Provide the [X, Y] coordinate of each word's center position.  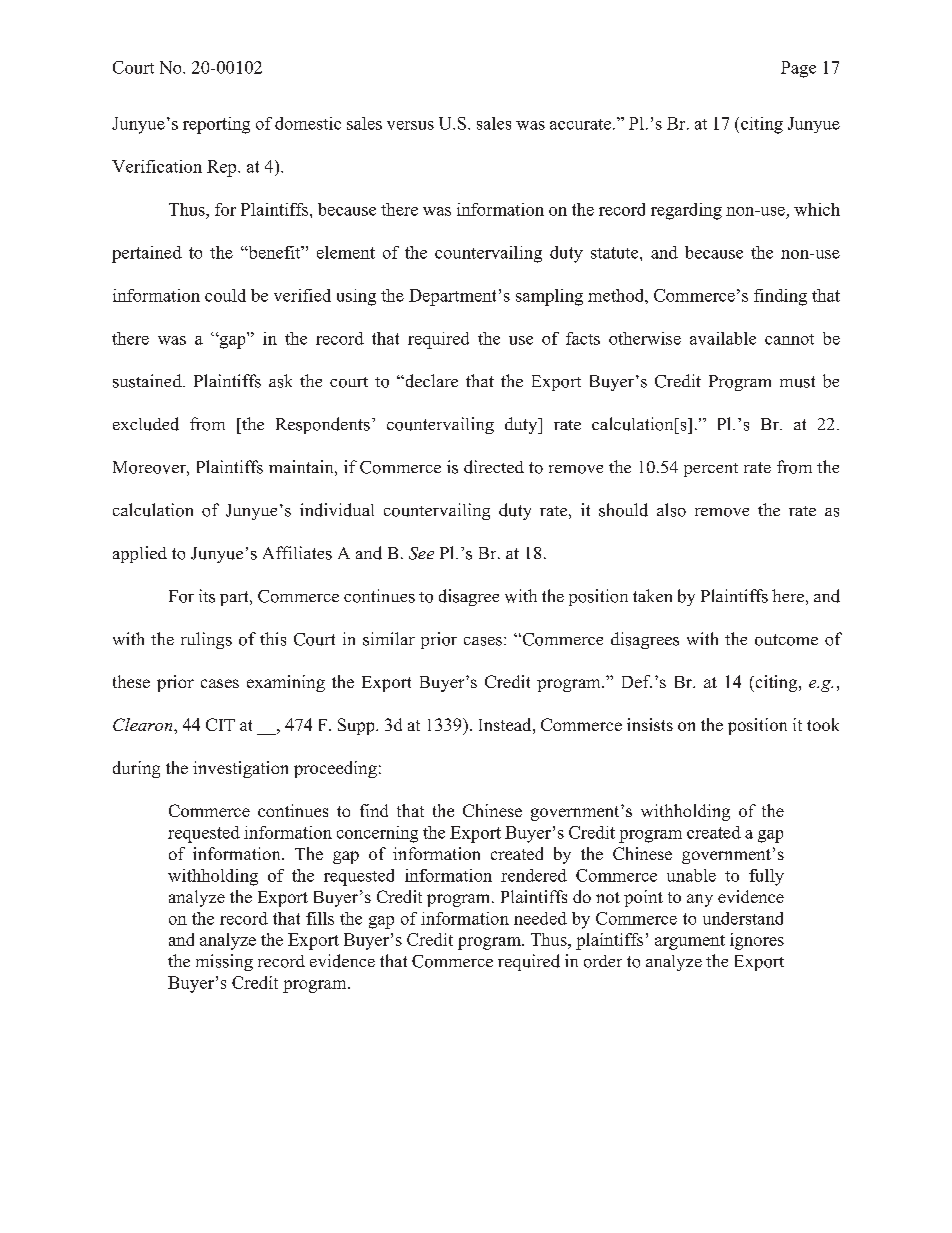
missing [224, 962]
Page [798, 69]
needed [540, 918]
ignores [757, 941]
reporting [216, 125]
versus [410, 125]
